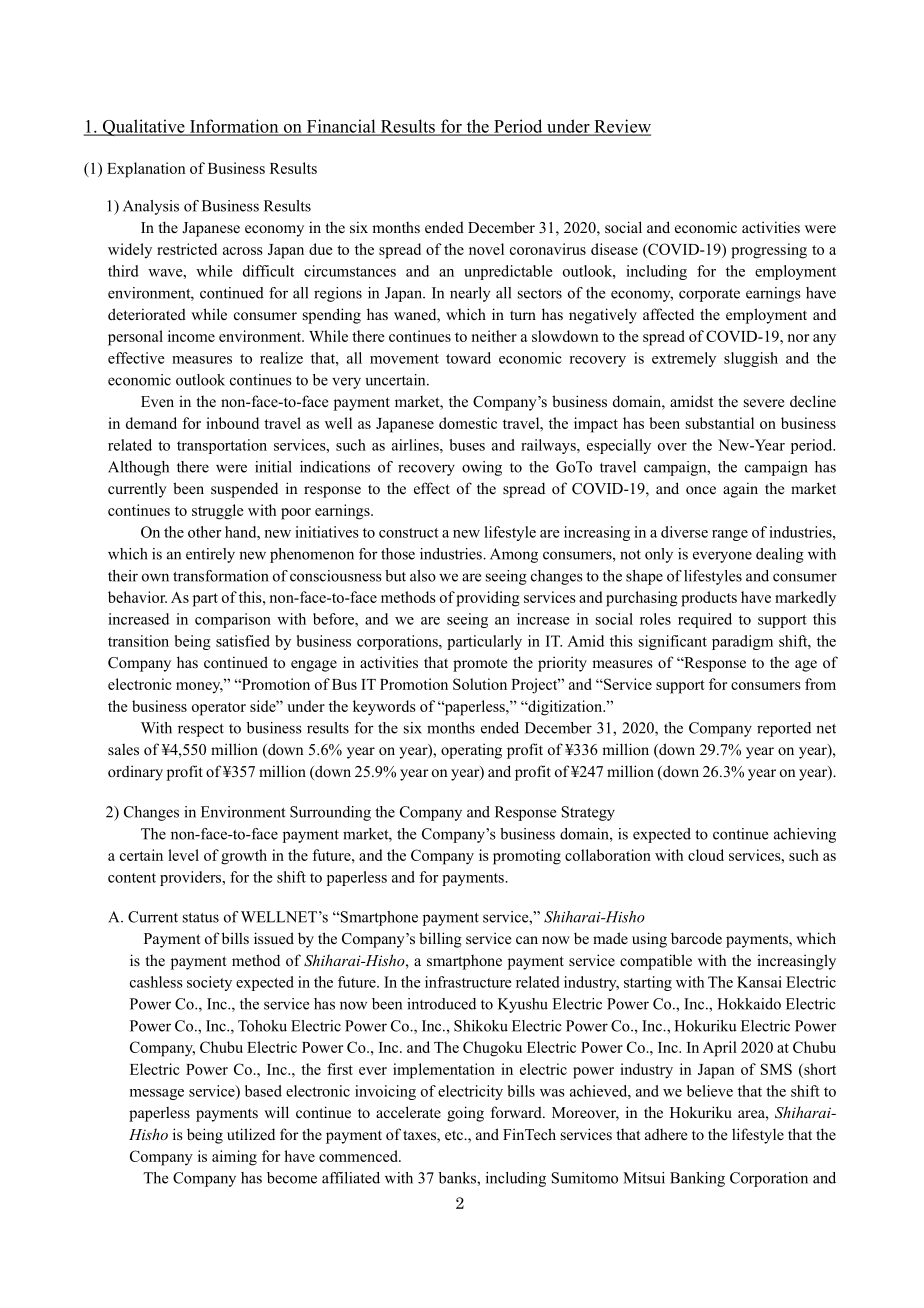  Describe the element at coordinates (480, 665) in the screenshot. I see `promote` at that location.
